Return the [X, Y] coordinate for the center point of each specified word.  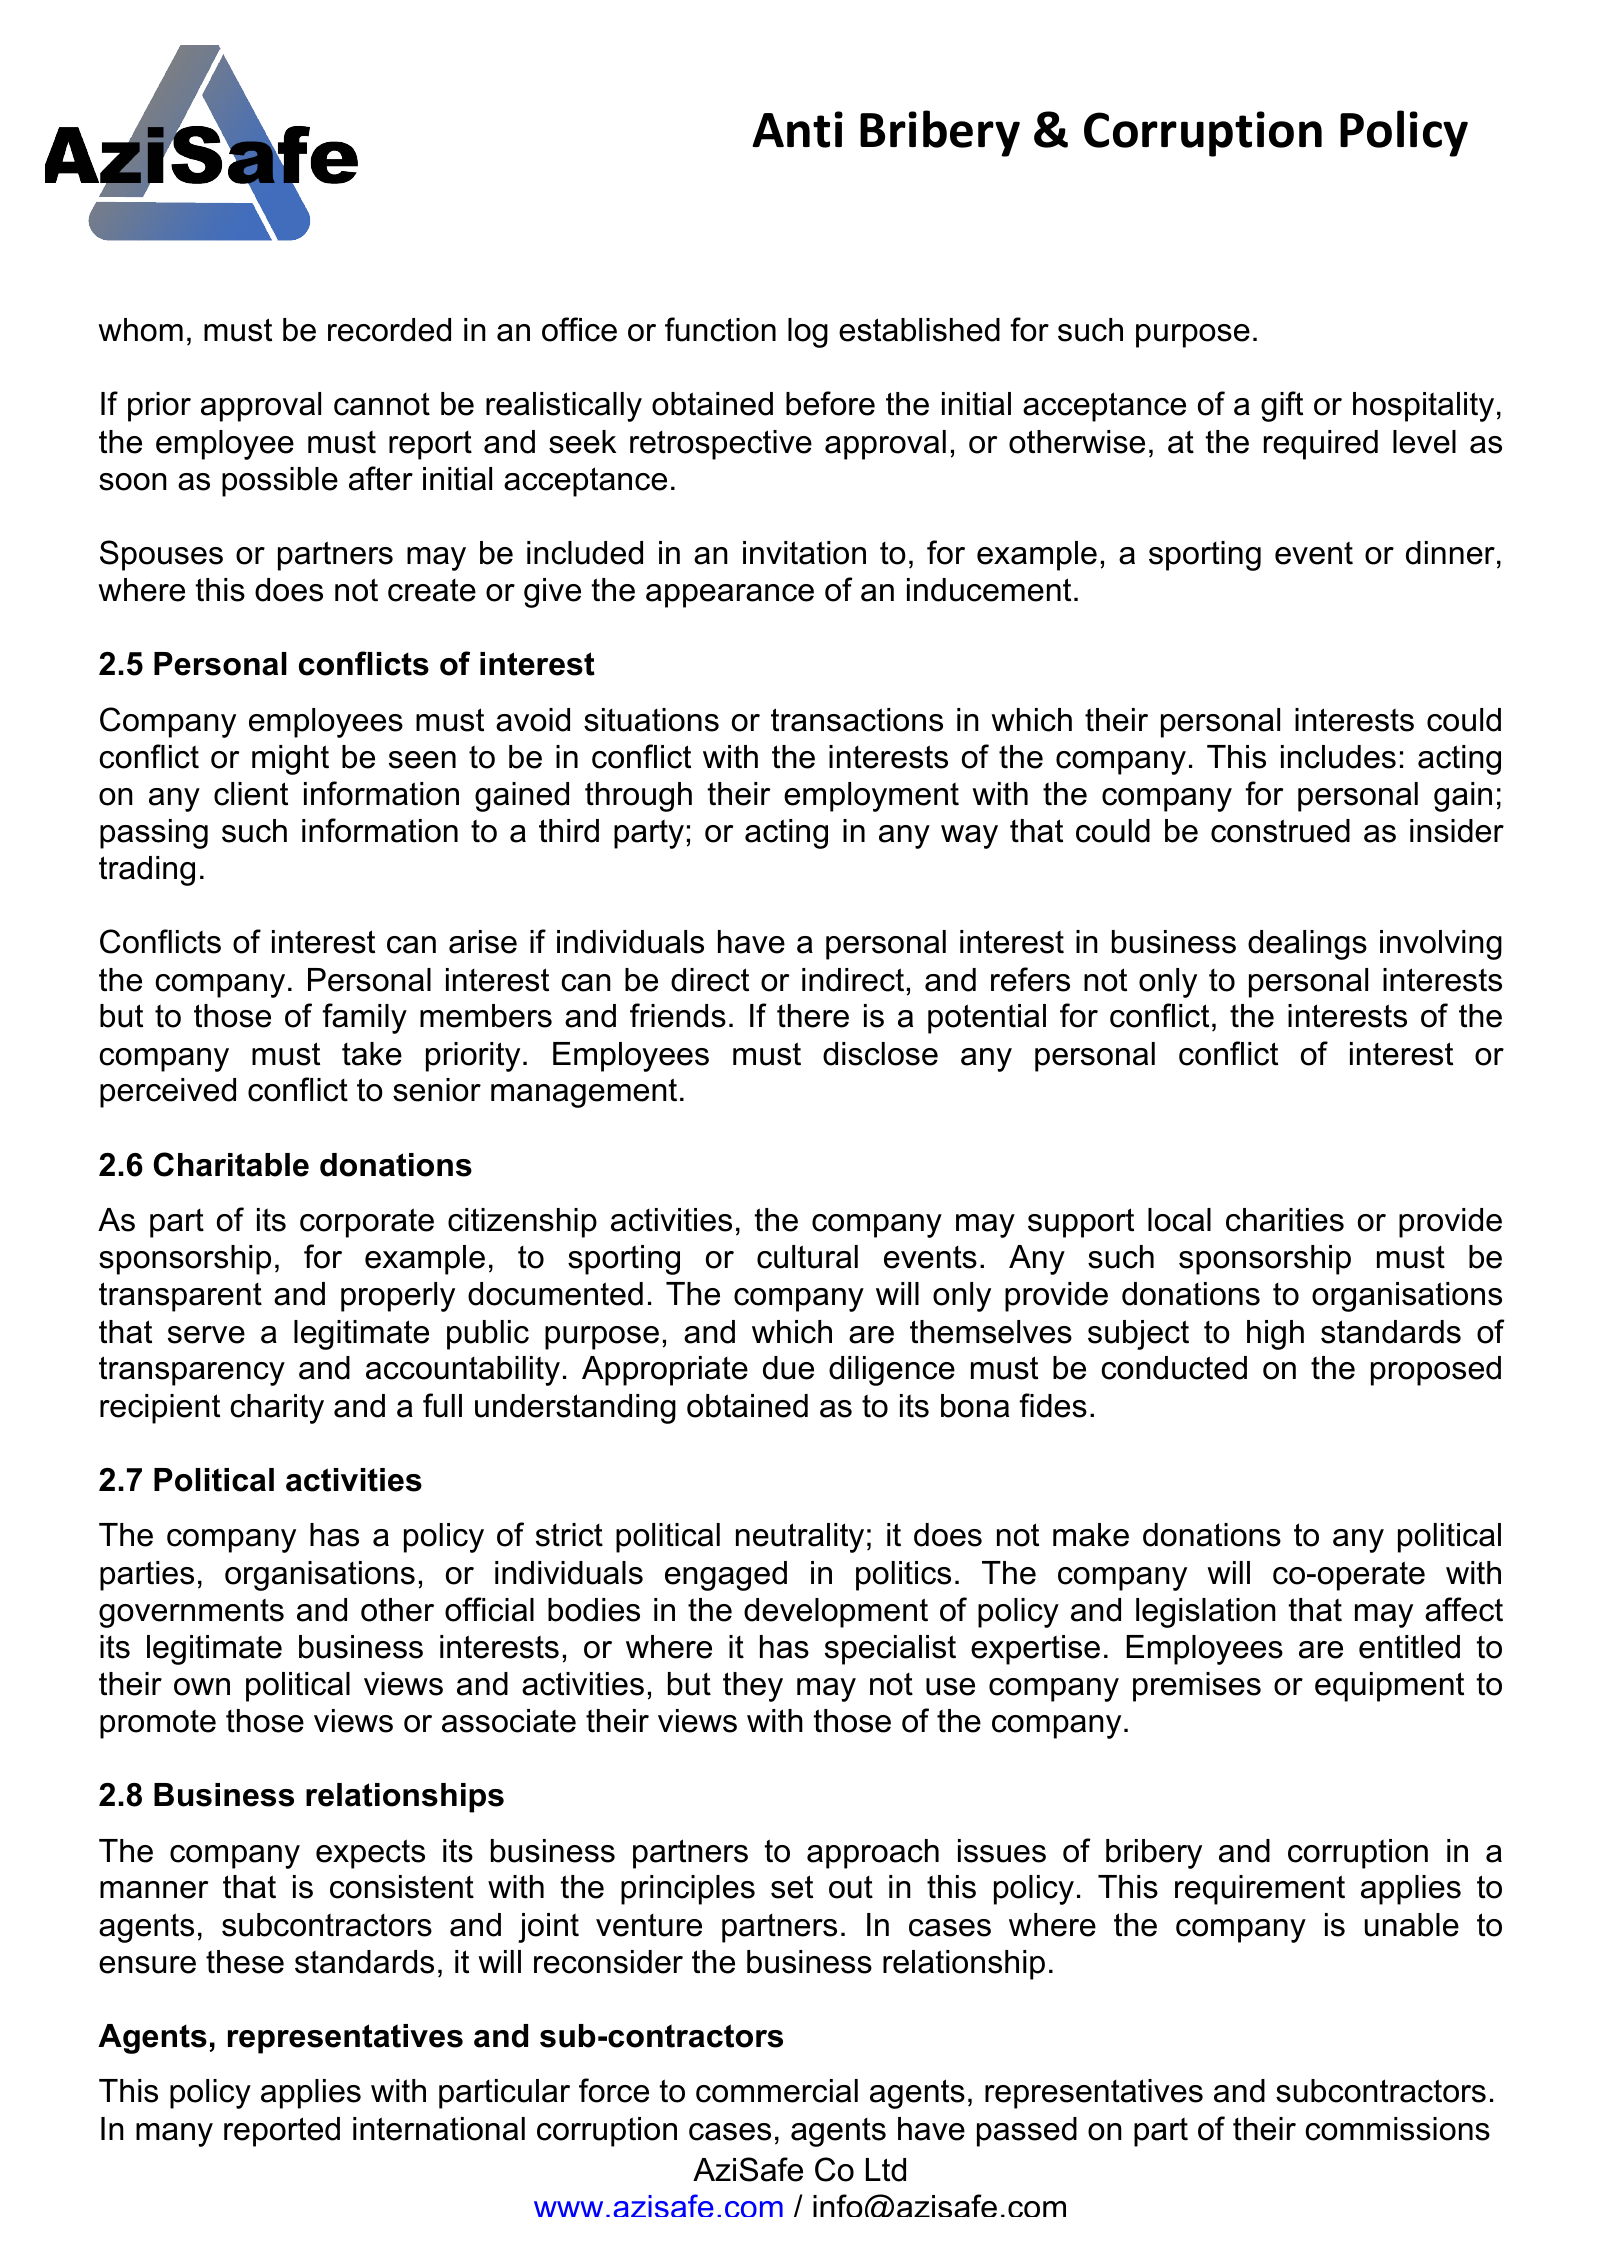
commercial [777, 2091]
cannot [382, 404]
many [174, 2135]
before [830, 403]
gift [1282, 406]
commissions [1397, 2129]
